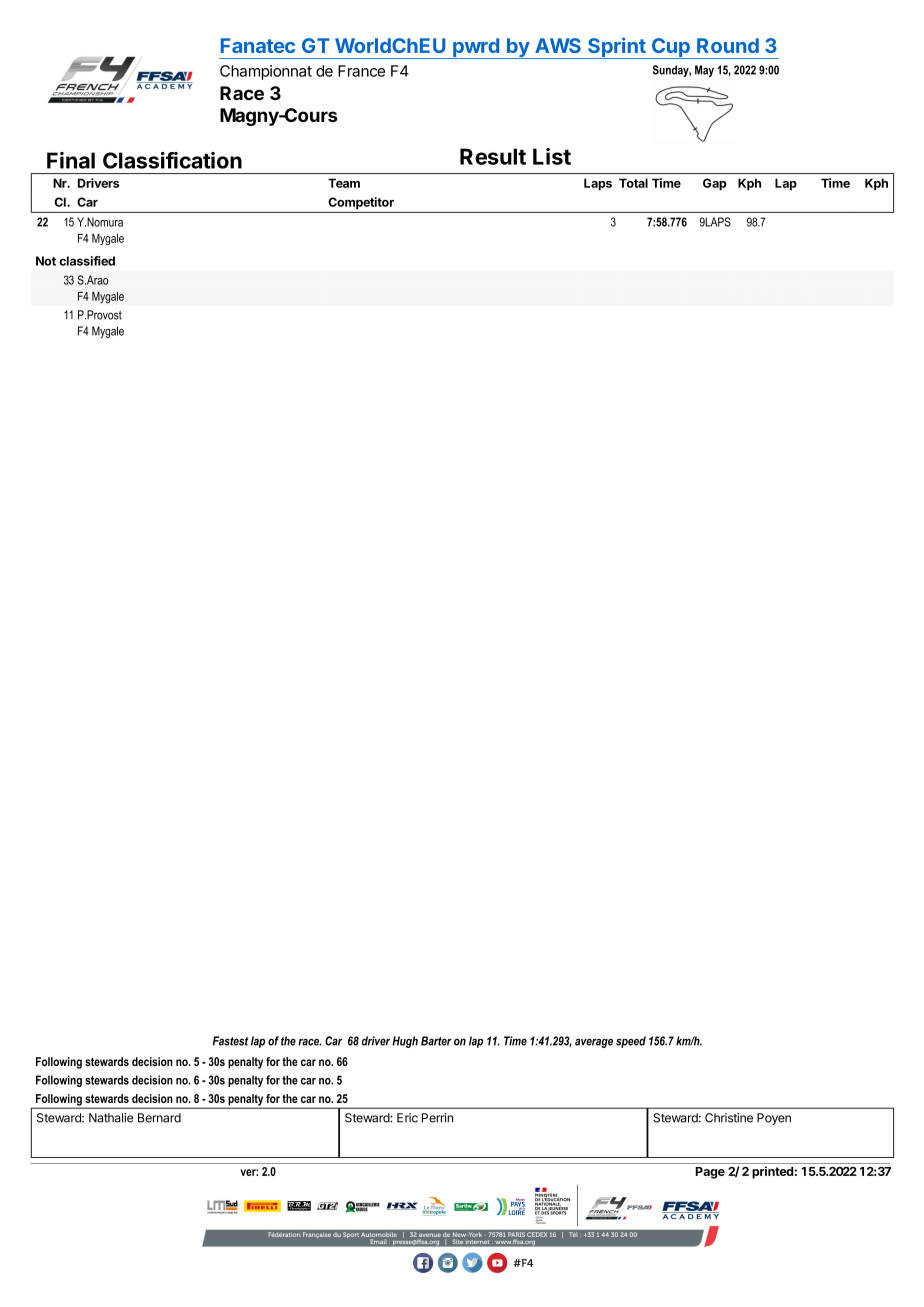  What do you see at coordinates (230, 1041) in the page?
I see `Fastest` at bounding box center [230, 1041].
